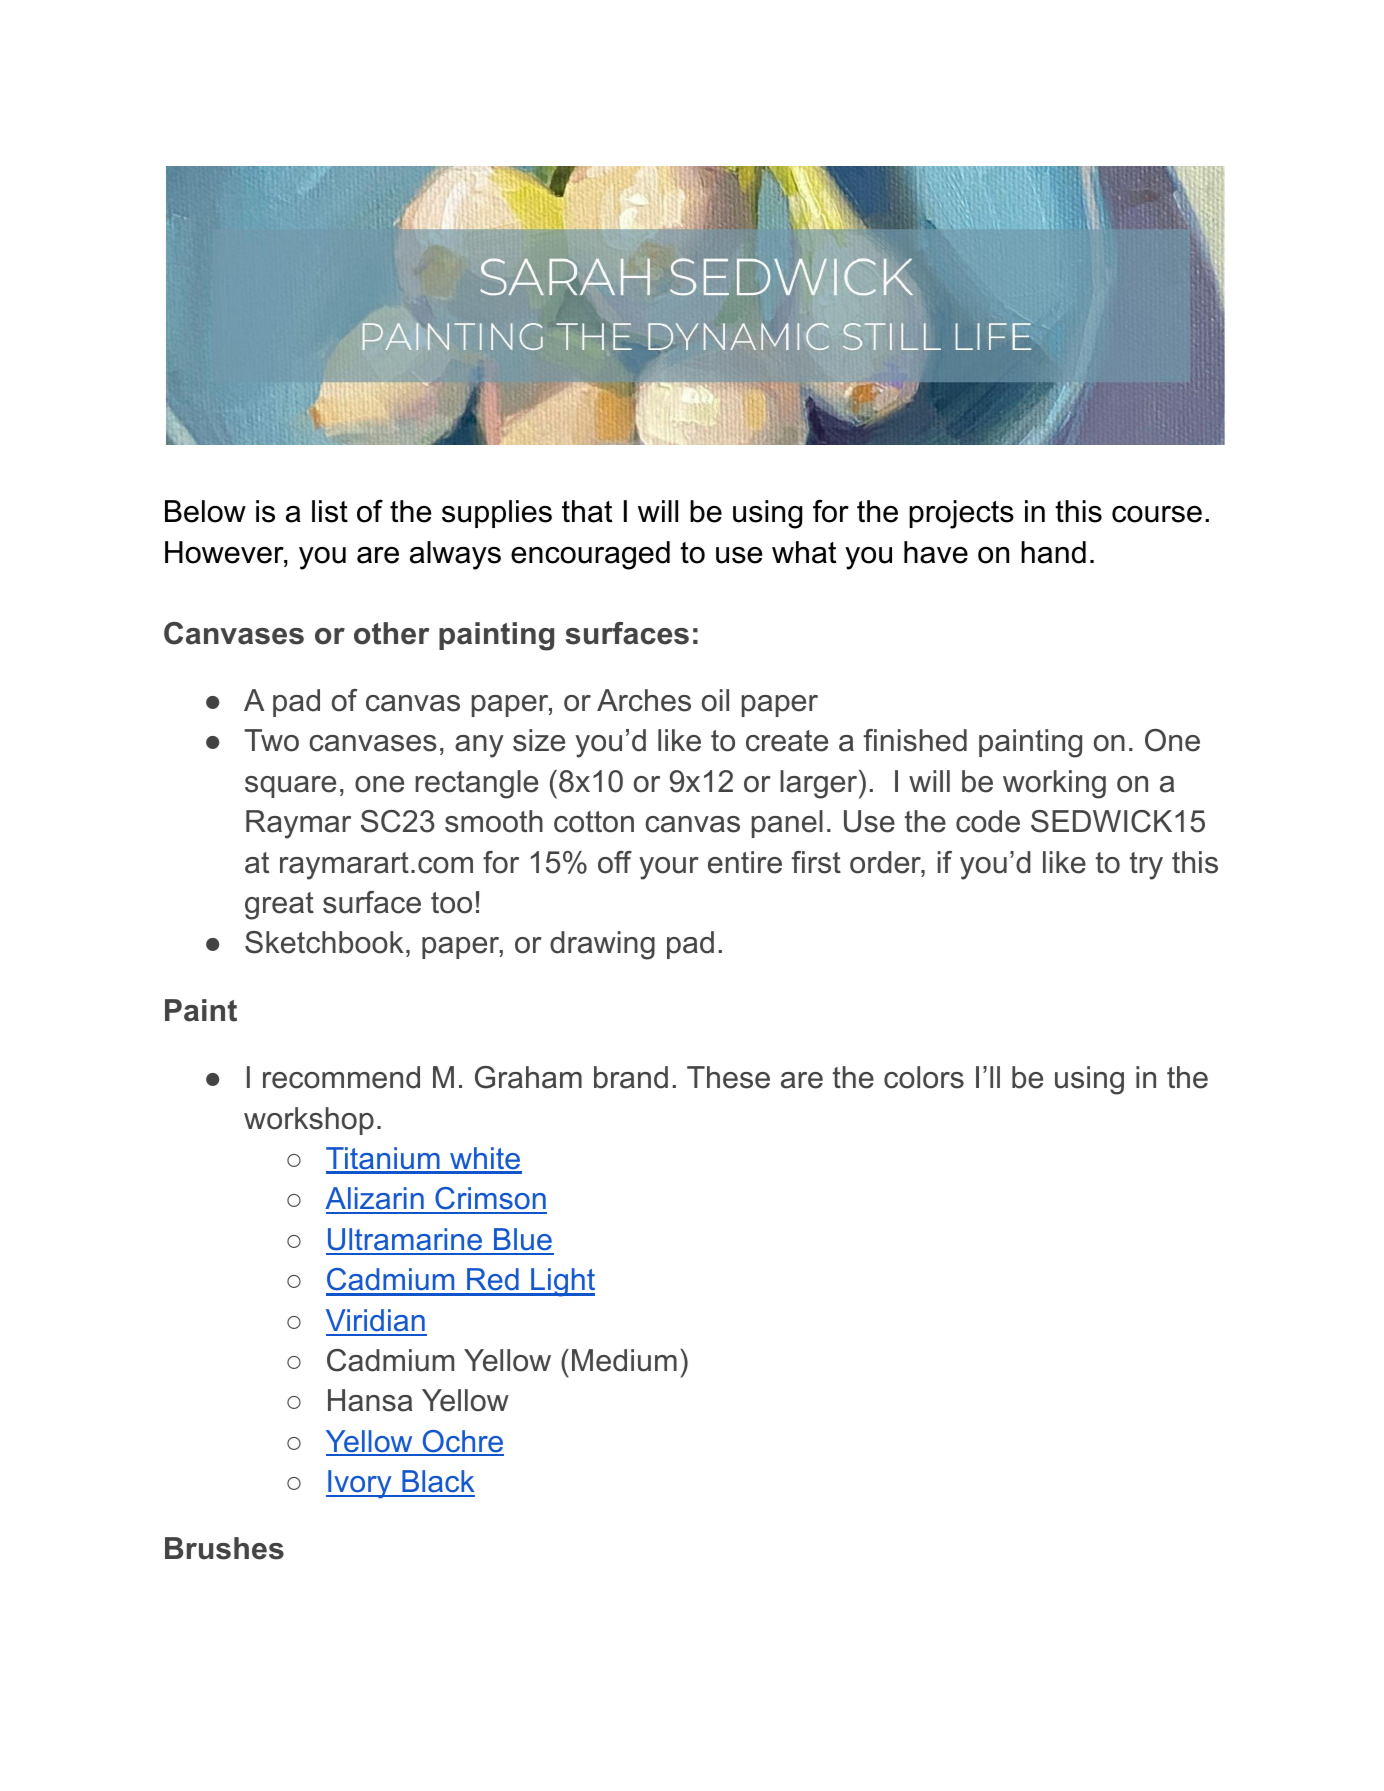 The image size is (1384, 1791). I want to click on working, so click(1054, 784).
